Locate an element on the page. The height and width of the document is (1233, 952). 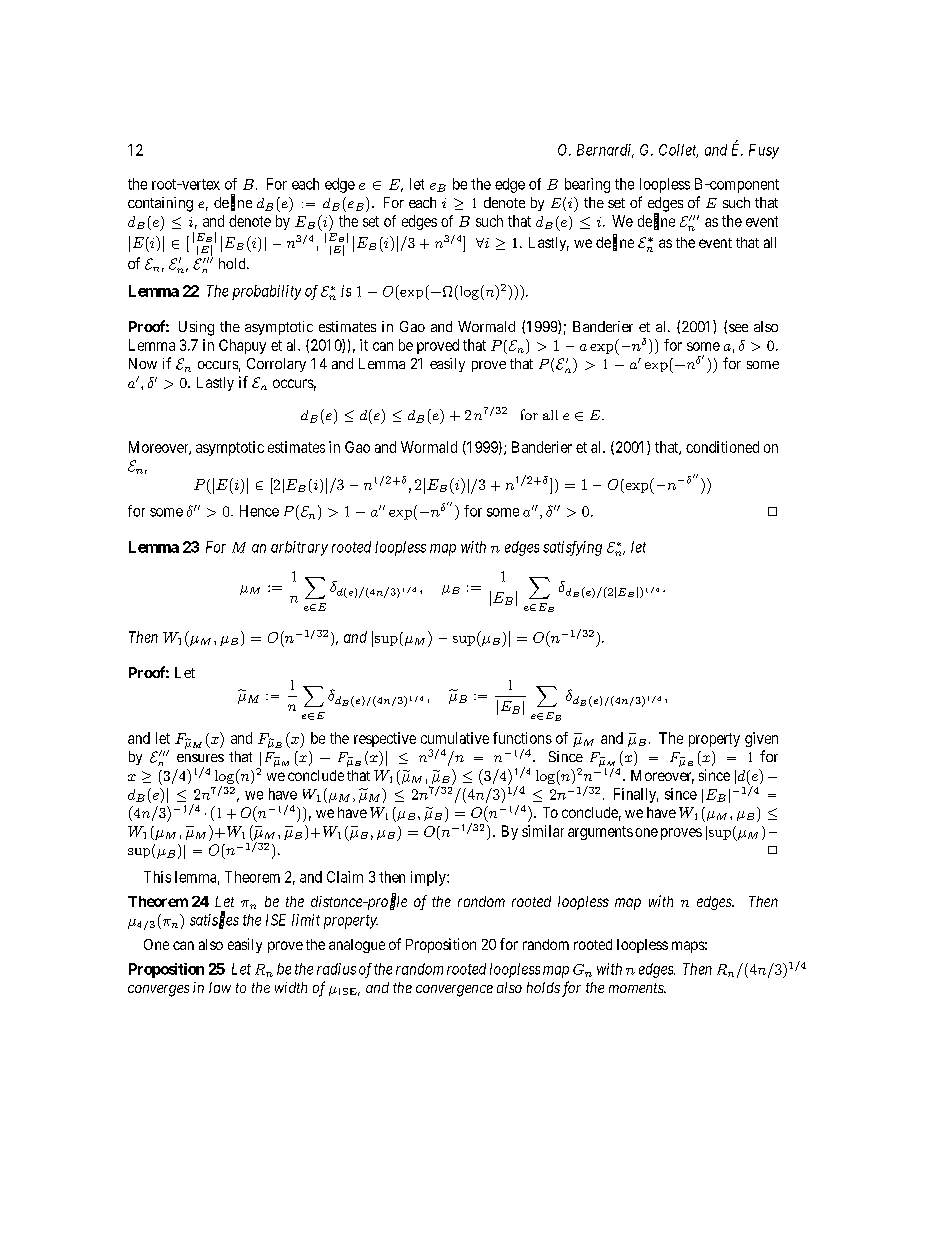
moments is located at coordinates (637, 988).
